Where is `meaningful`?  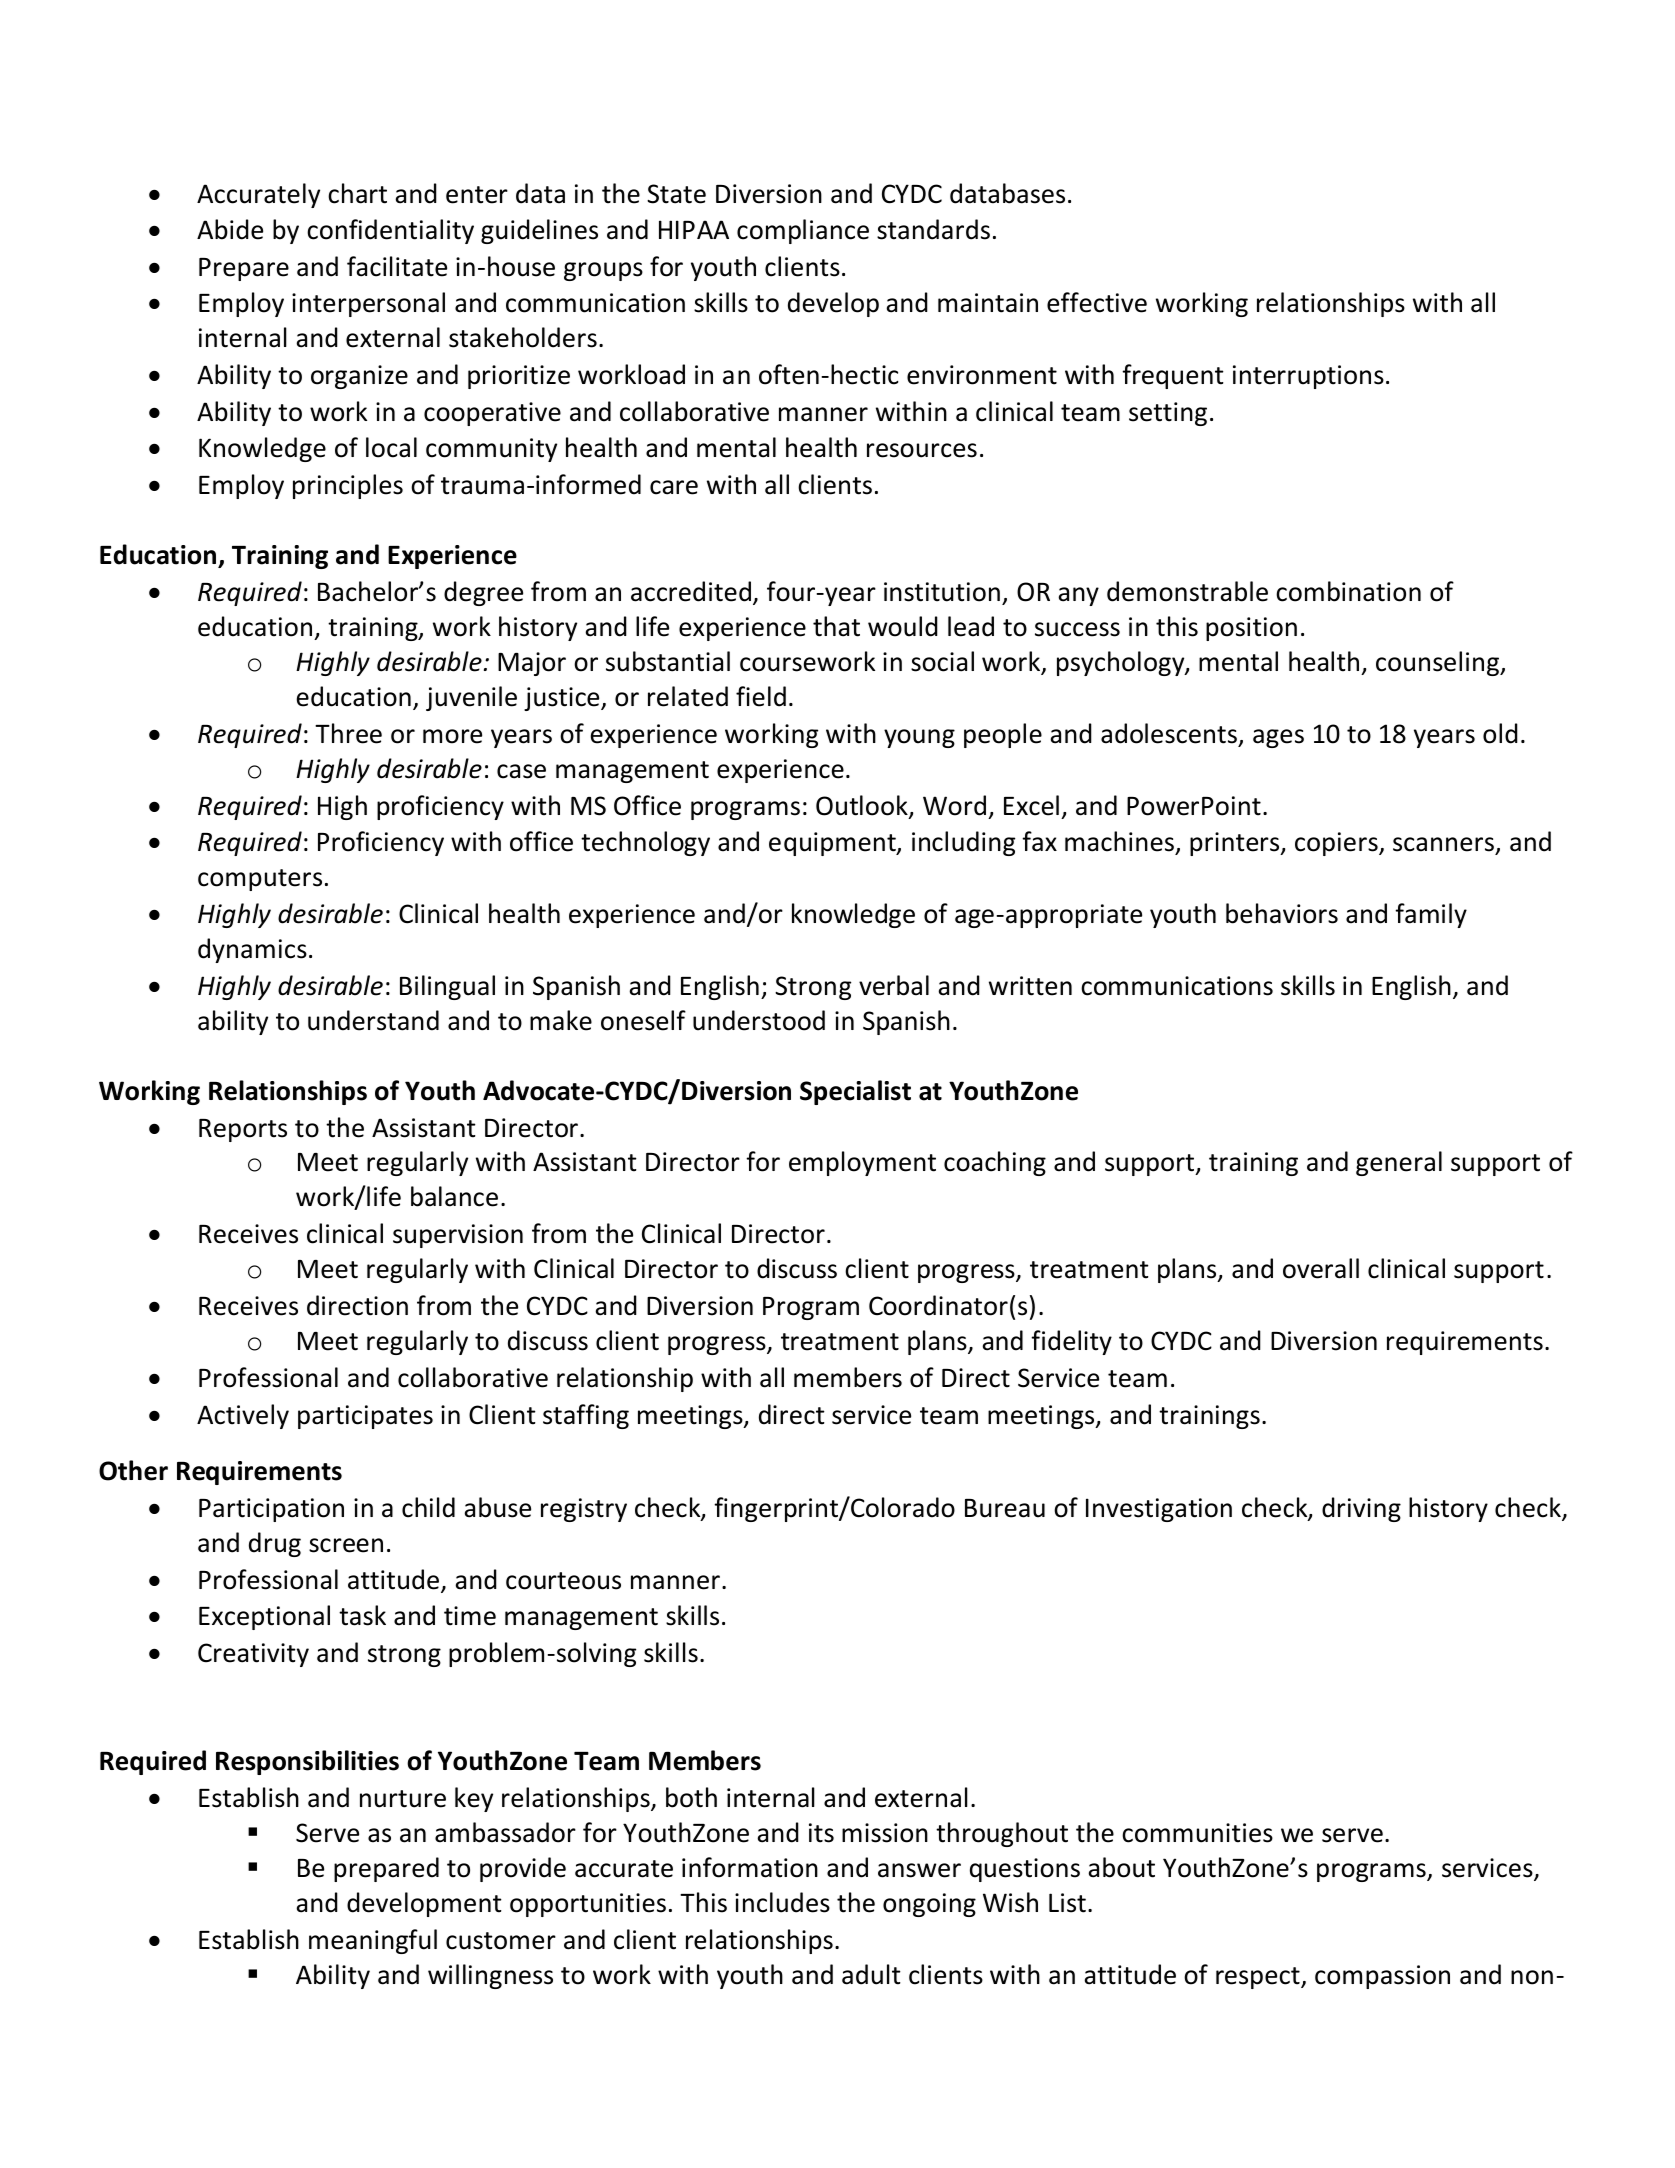
meaningful is located at coordinates (373, 1941).
